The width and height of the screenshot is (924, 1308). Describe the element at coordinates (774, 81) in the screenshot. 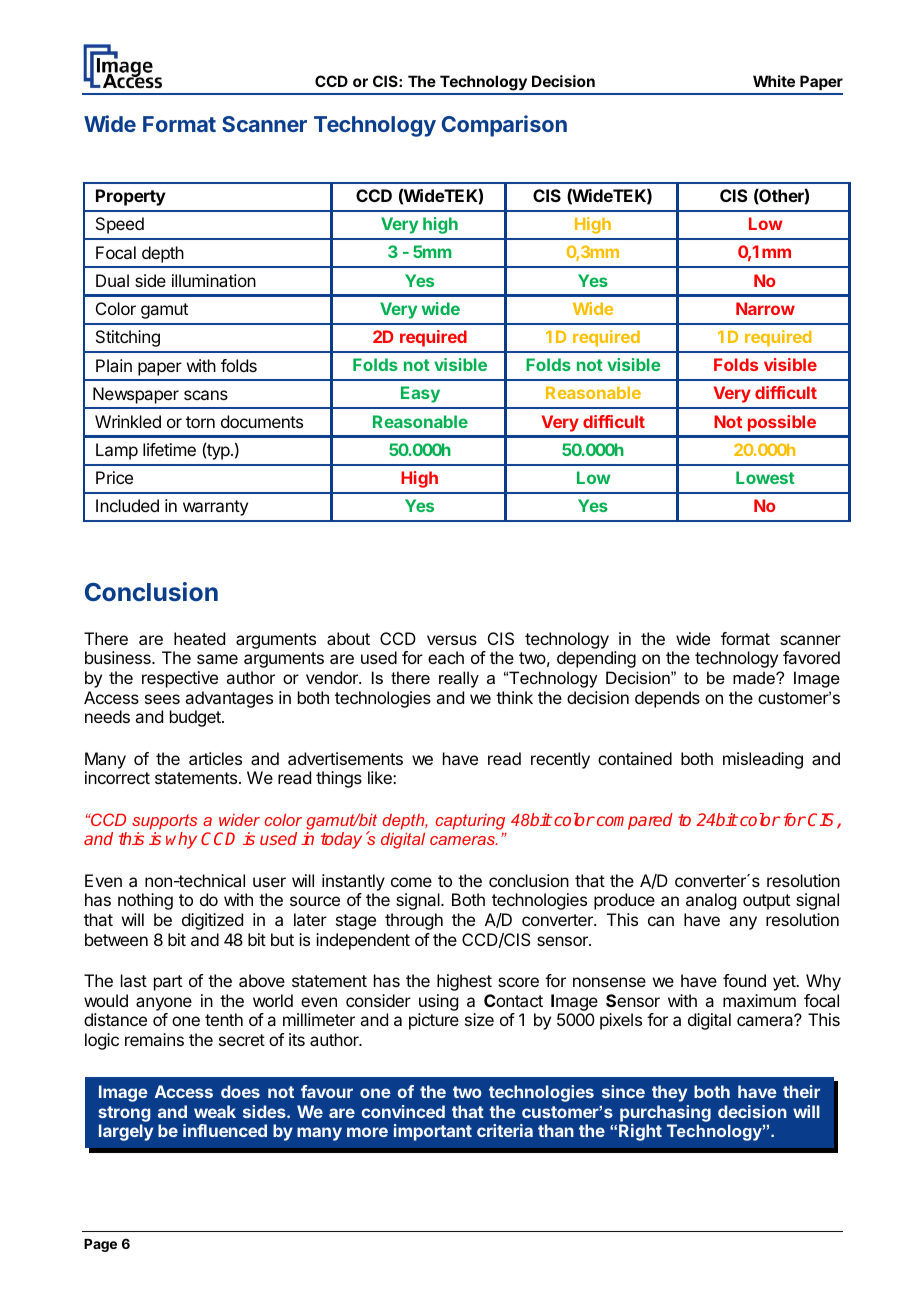

I see `White` at that location.
